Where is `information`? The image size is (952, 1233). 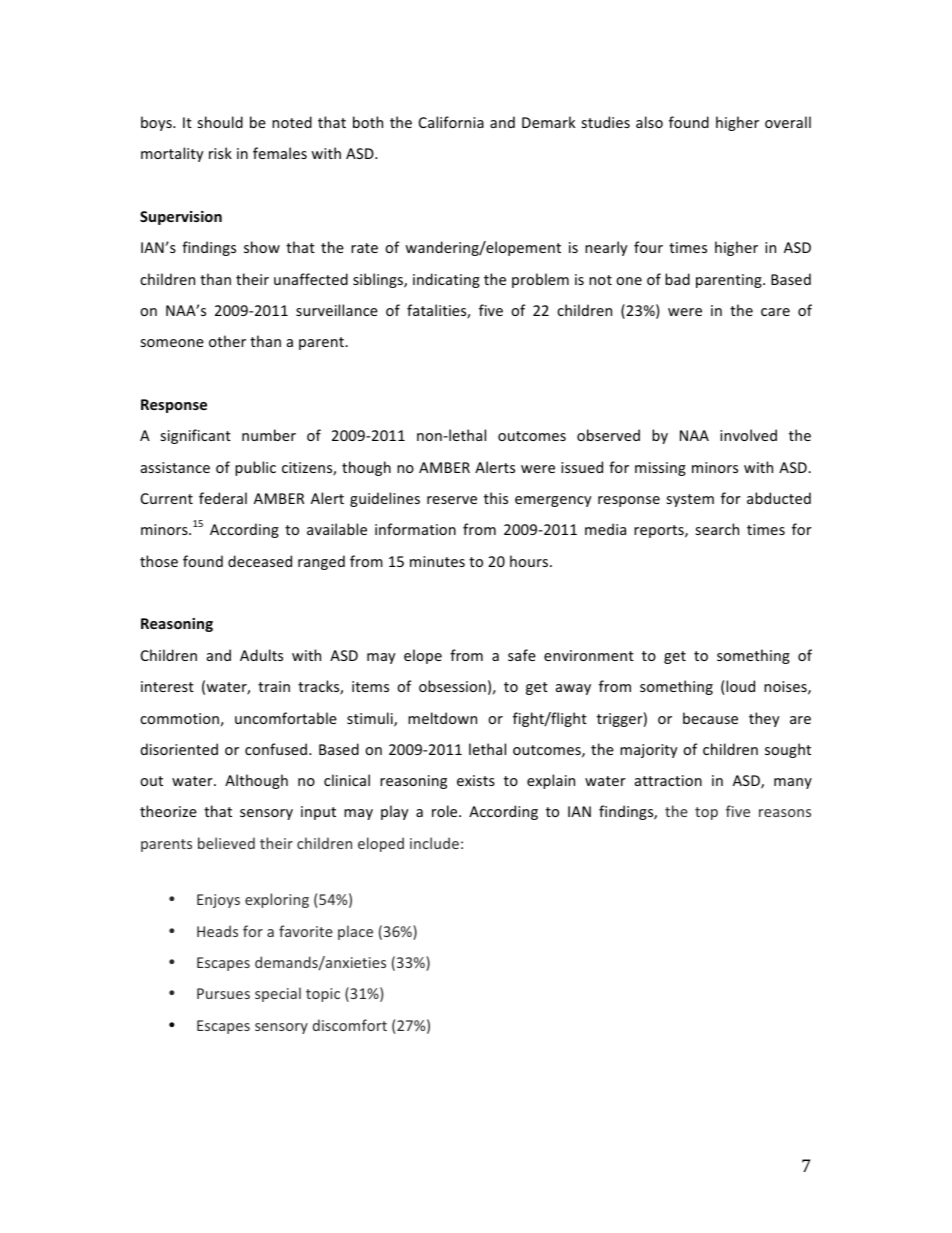 information is located at coordinates (415, 529).
